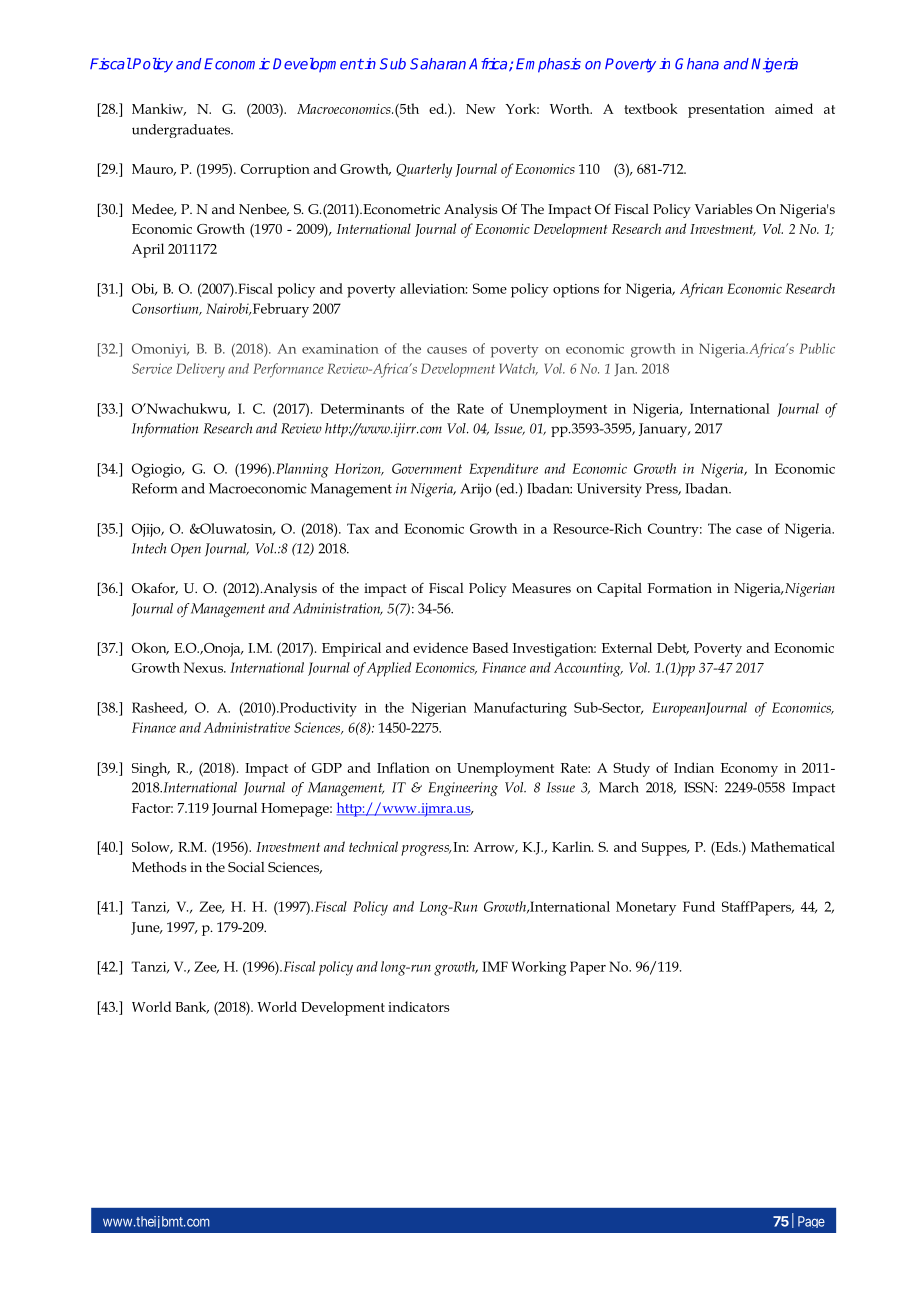  What do you see at coordinates (726, 111) in the screenshot?
I see `presentation` at bounding box center [726, 111].
